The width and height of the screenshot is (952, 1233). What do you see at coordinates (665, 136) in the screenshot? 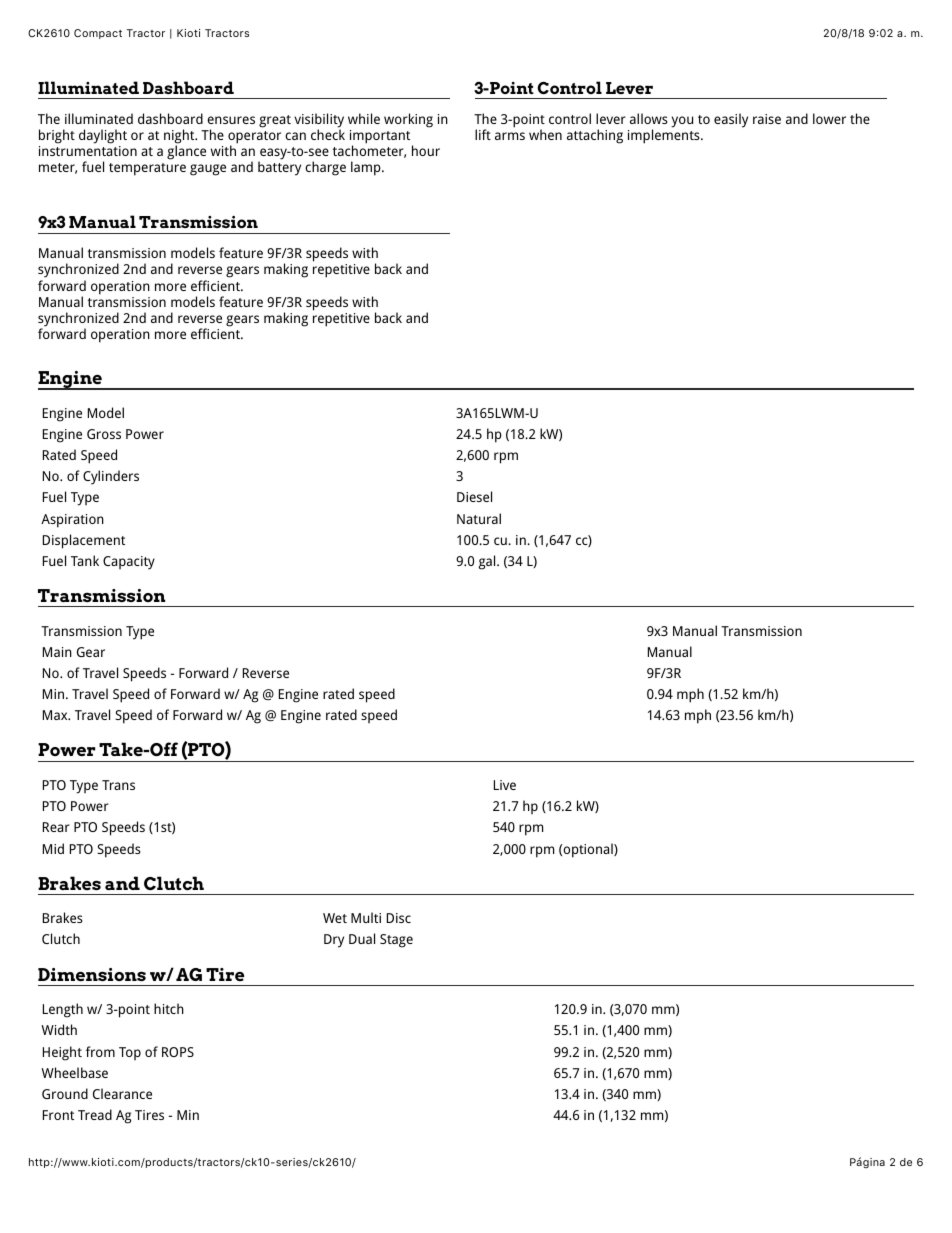
I see `implements` at bounding box center [665, 136].
